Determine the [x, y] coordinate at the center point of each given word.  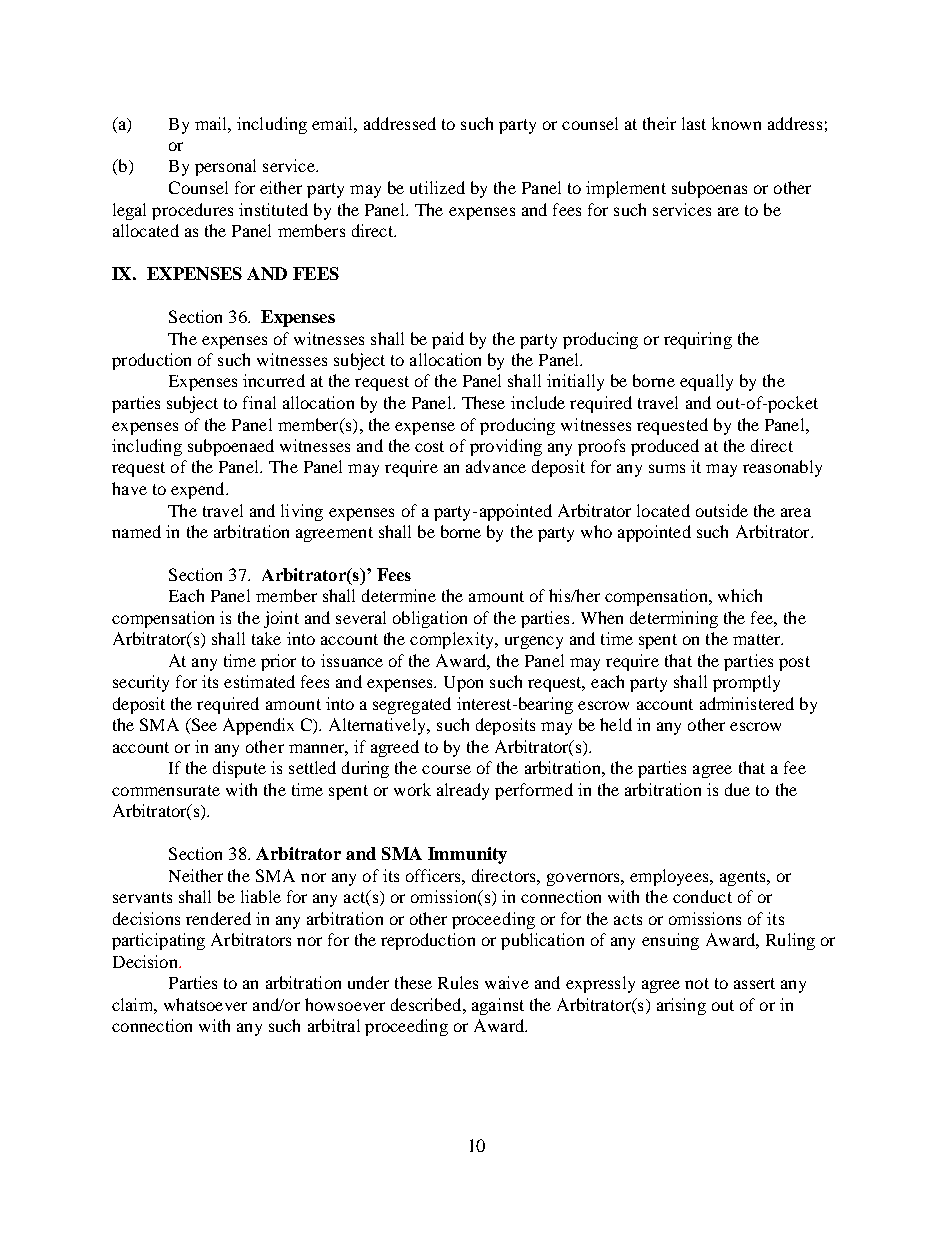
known [736, 123]
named [136, 531]
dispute [239, 769]
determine [399, 595]
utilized [437, 187]
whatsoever [205, 1004]
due [737, 789]
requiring [698, 340]
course [446, 769]
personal [225, 167]
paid [448, 340]
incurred [274, 380]
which [740, 595]
